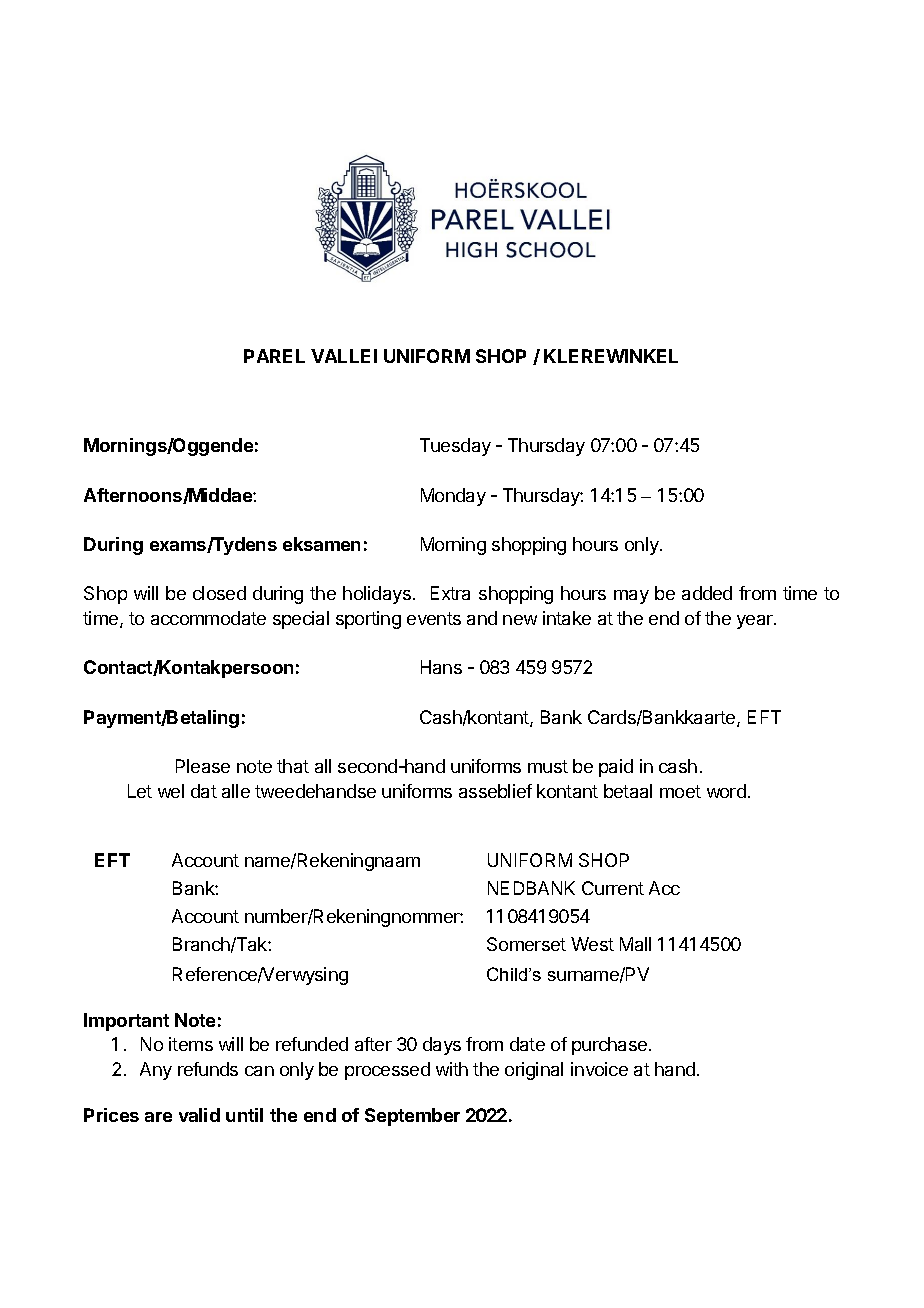  I want to click on events, so click(434, 618).
